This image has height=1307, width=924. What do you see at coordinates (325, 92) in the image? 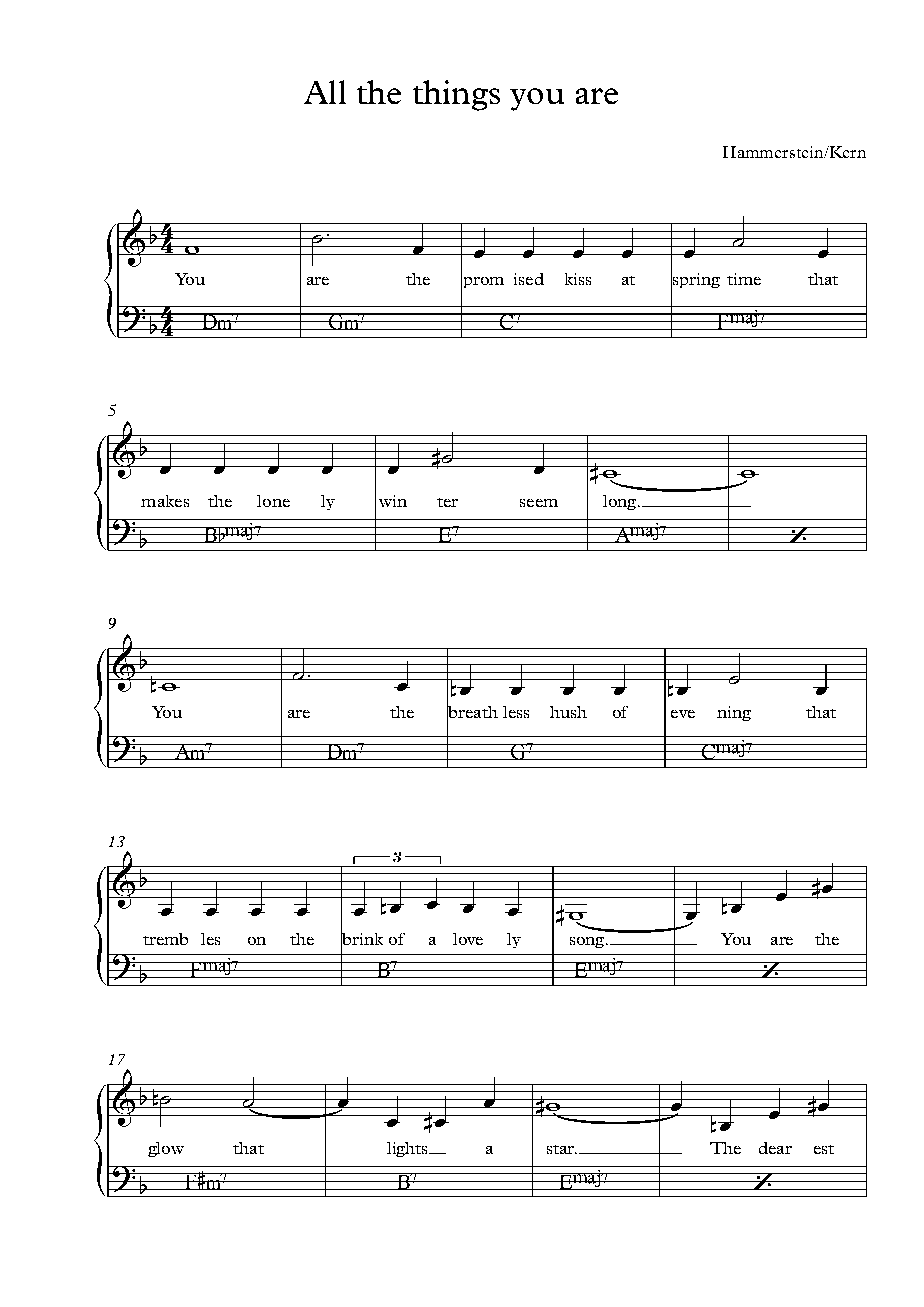
I see `All` at bounding box center [325, 92].
